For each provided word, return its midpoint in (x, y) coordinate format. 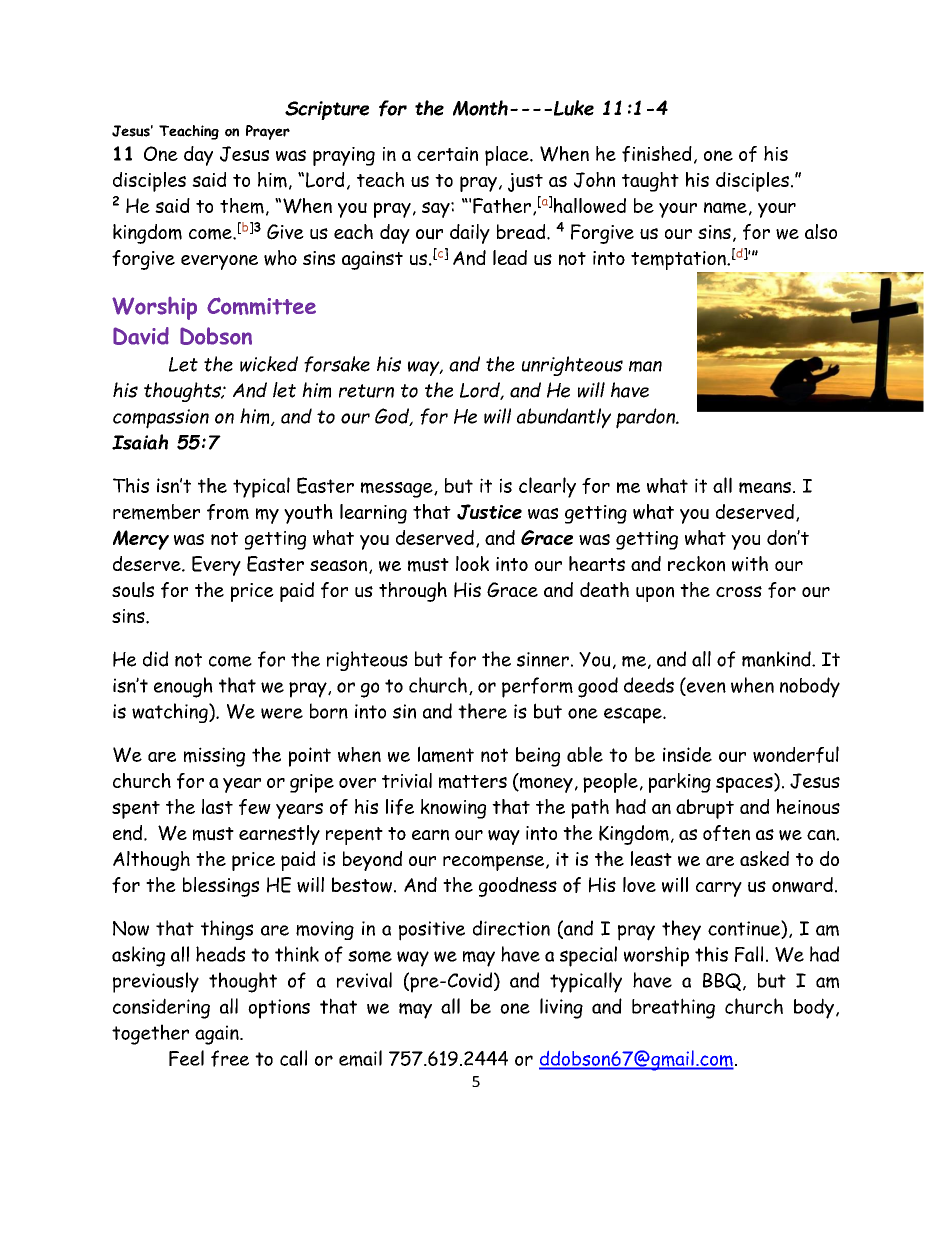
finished (657, 154)
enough (183, 687)
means (765, 488)
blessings (221, 887)
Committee (261, 306)
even (705, 688)
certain (447, 154)
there (482, 711)
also (821, 231)
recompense (495, 863)
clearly (547, 487)
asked (764, 858)
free (230, 1058)
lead (510, 257)
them (242, 206)
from (228, 512)
